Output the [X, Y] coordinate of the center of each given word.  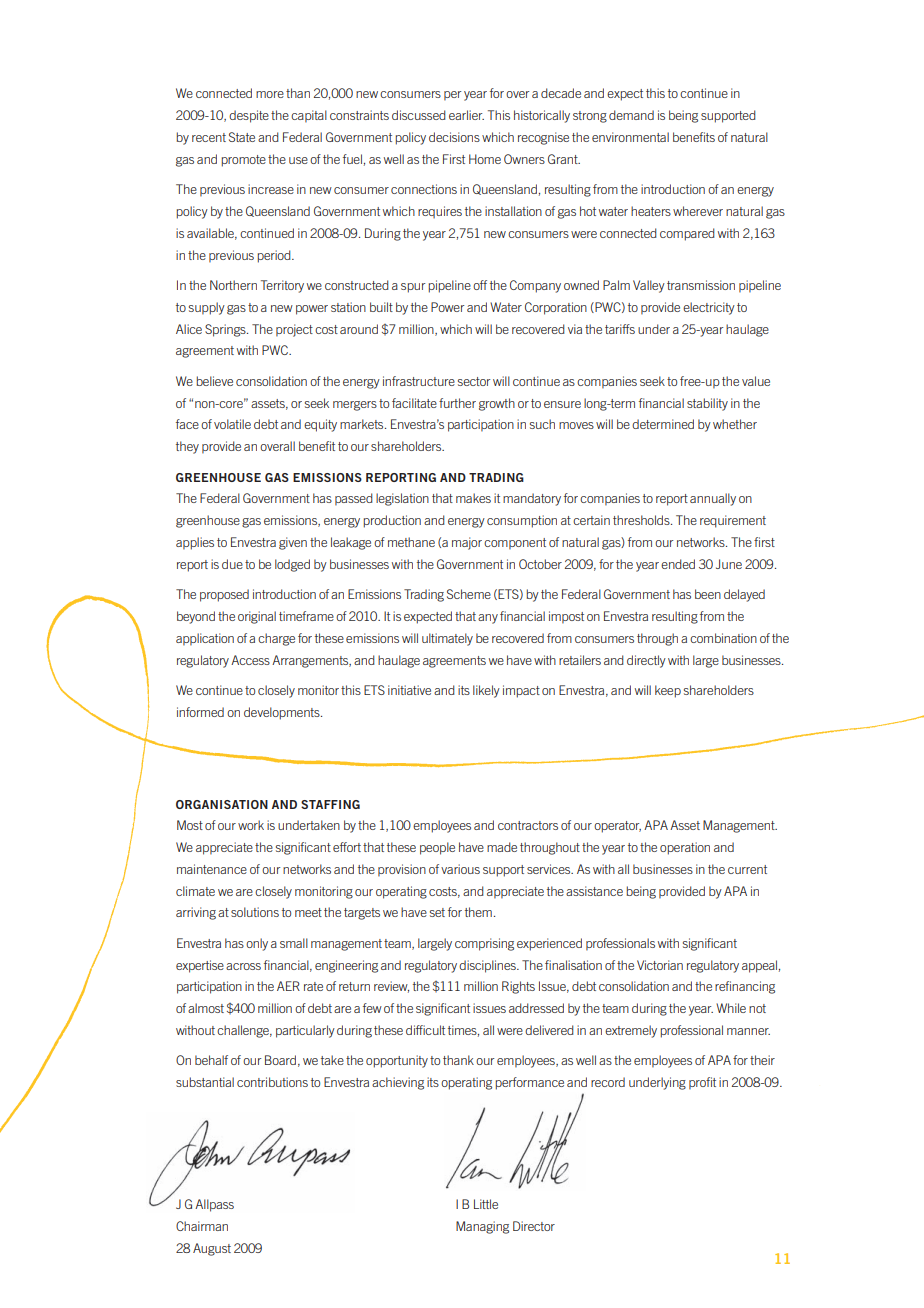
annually [713, 499]
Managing [482, 1227]
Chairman [202, 1226]
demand [631, 115]
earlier [466, 115]
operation [685, 848]
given [293, 543]
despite [249, 116]
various [460, 869]
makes [473, 498]
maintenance [212, 869]
